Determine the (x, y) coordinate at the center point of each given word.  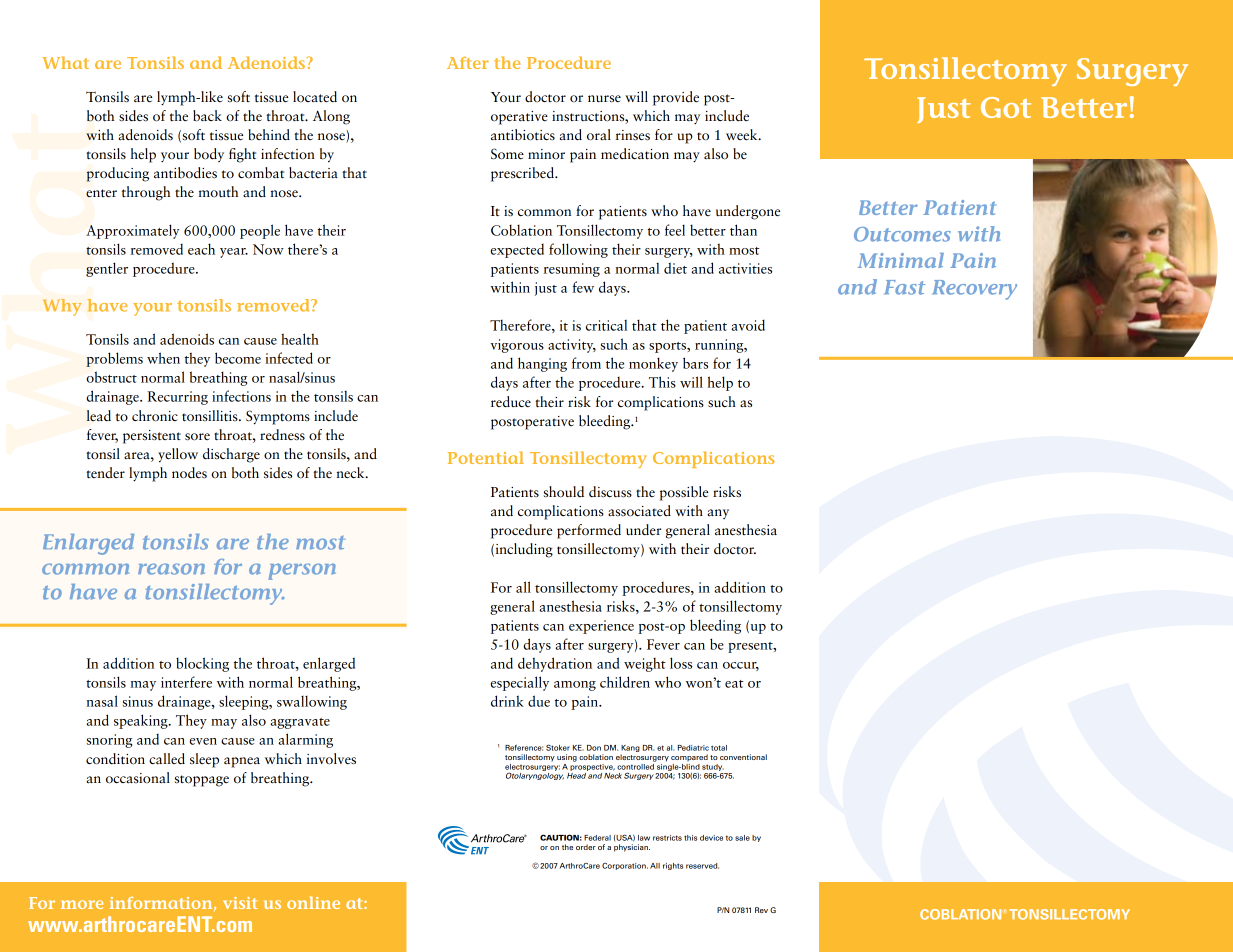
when (163, 358)
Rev (761, 910)
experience (601, 627)
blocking (202, 664)
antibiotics (523, 135)
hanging (542, 364)
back (207, 116)
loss (681, 663)
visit (240, 903)
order (586, 847)
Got (1006, 107)
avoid (748, 325)
